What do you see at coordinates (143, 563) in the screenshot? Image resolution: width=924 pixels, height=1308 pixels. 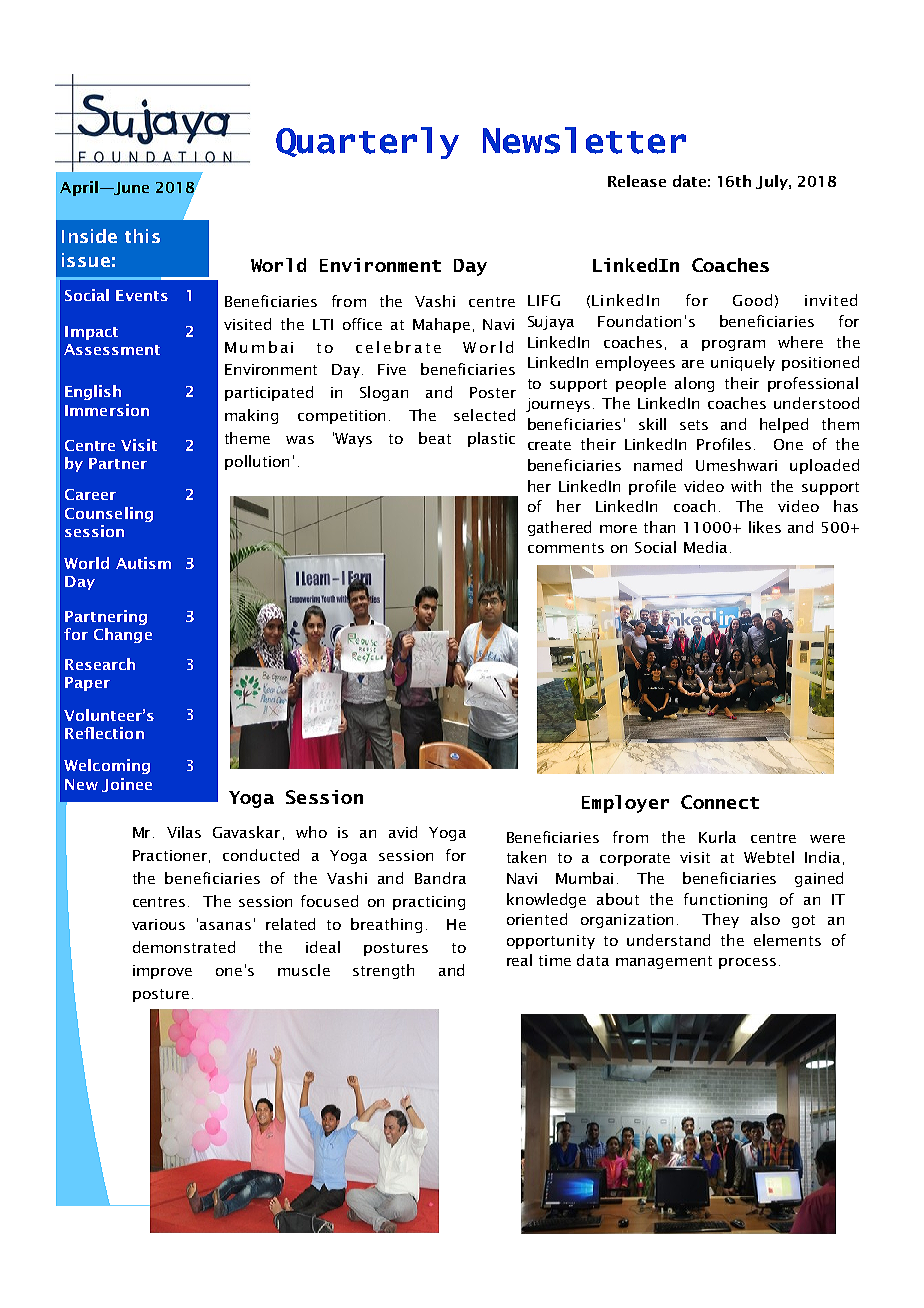 I see `Autism` at bounding box center [143, 563].
